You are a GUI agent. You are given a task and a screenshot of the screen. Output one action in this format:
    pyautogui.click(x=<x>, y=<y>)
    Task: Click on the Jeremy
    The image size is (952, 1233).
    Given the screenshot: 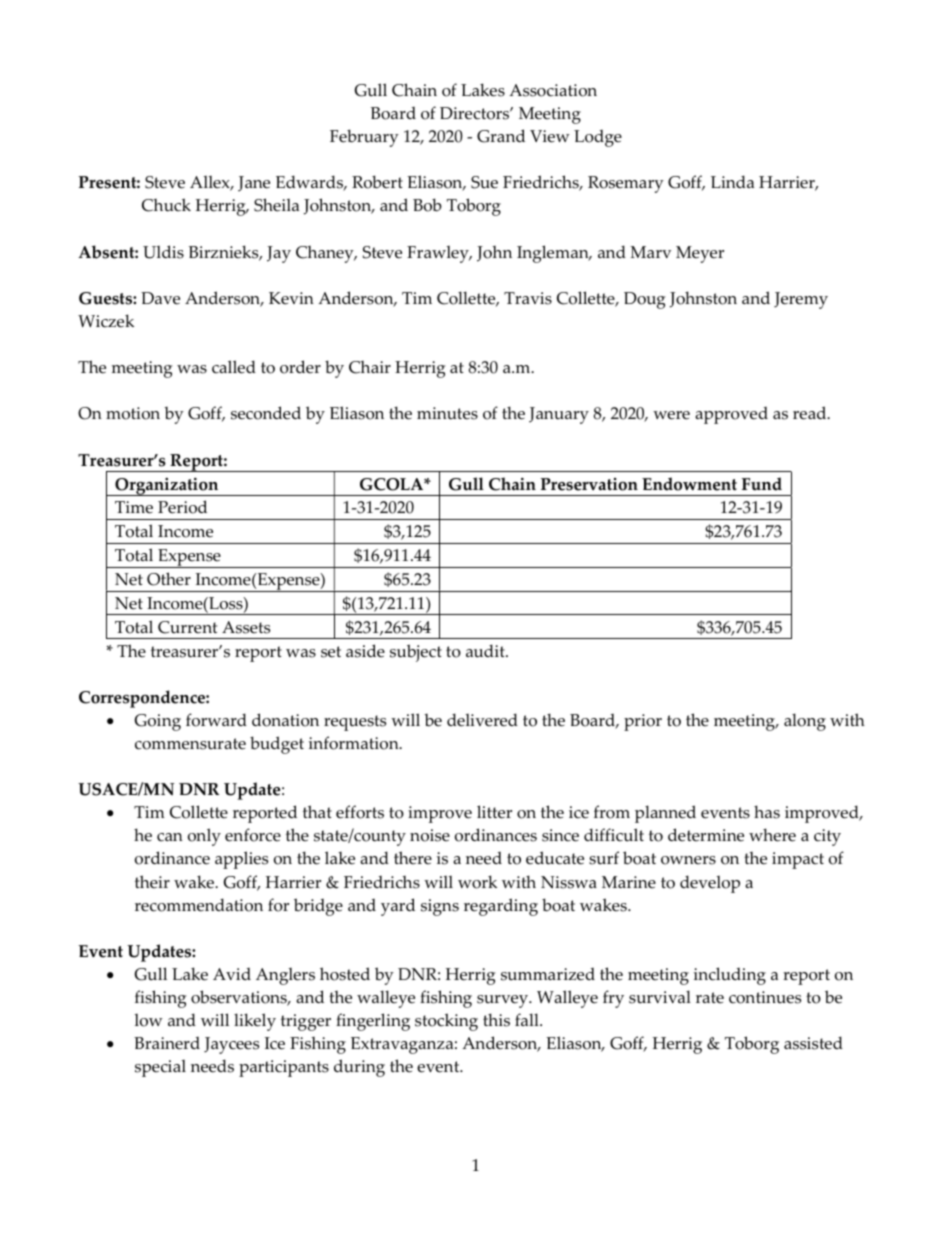 What is the action you would take?
    pyautogui.click(x=801, y=300)
